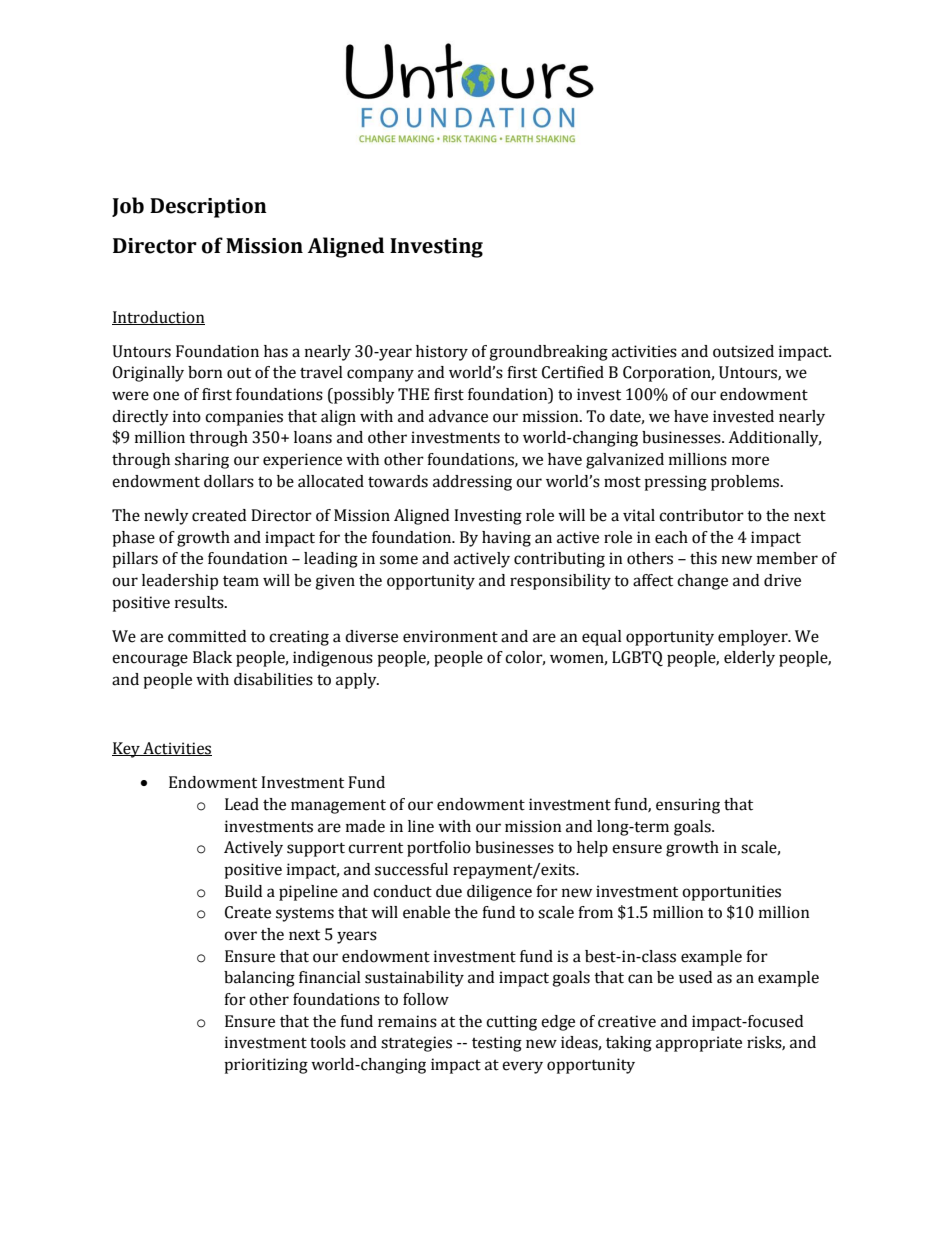 The width and height of the screenshot is (952, 1233). I want to click on advance, so click(458, 416).
